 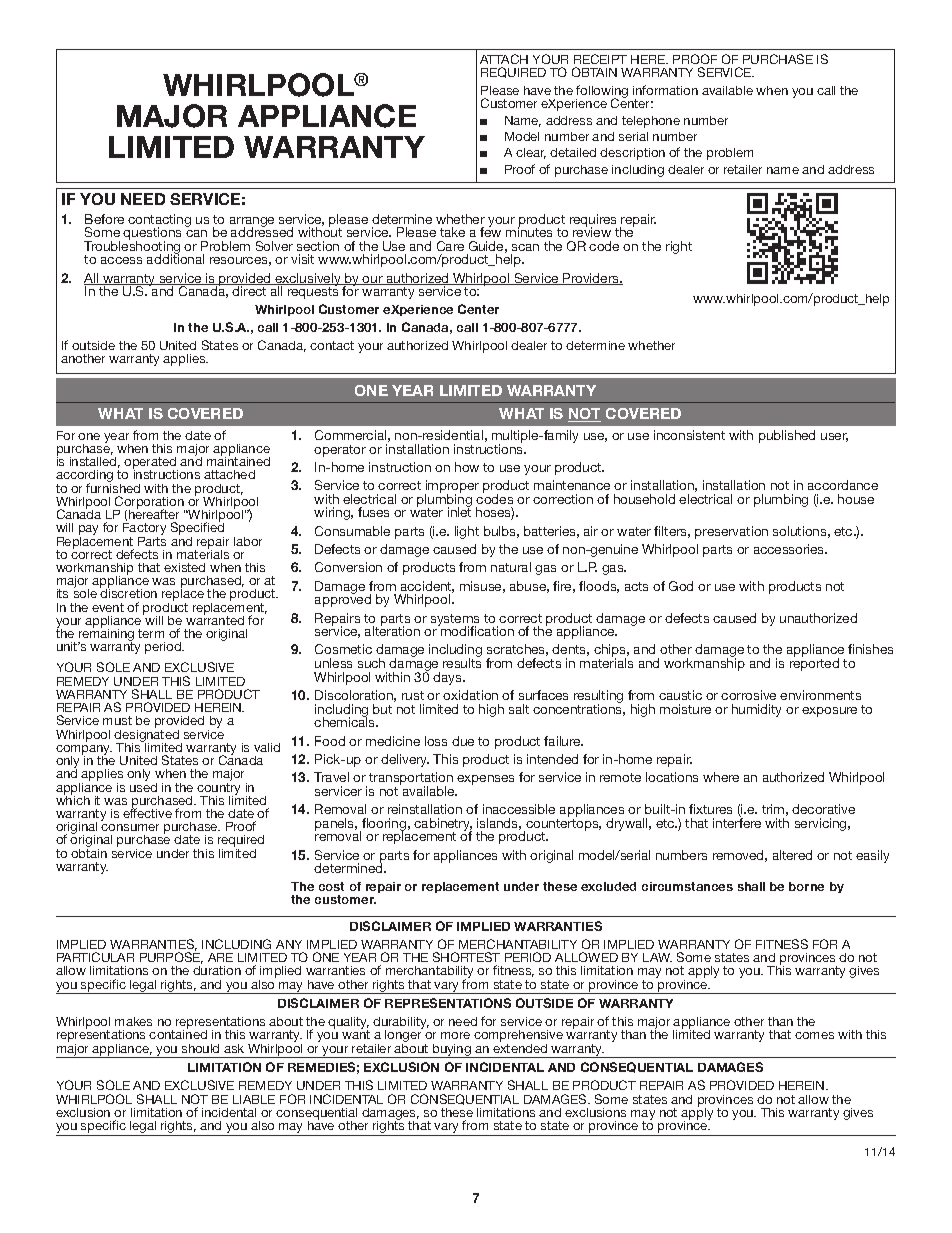 What do you see at coordinates (731, 532) in the screenshot?
I see `preservation` at bounding box center [731, 532].
